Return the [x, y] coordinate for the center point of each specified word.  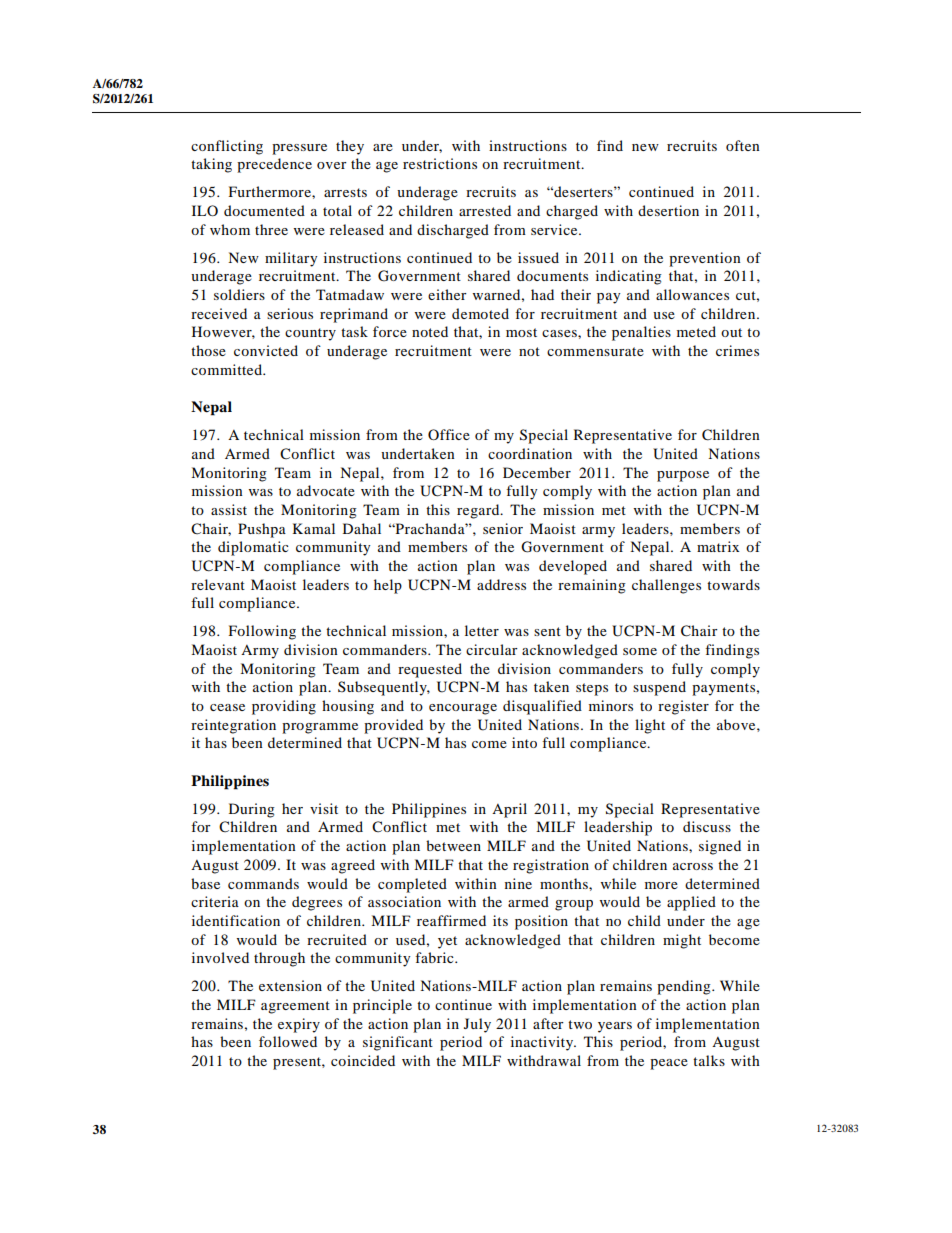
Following [262, 632]
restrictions [440, 163]
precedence [274, 165]
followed [288, 1041]
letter [482, 630]
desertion [668, 210]
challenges [666, 586]
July [477, 1025]
